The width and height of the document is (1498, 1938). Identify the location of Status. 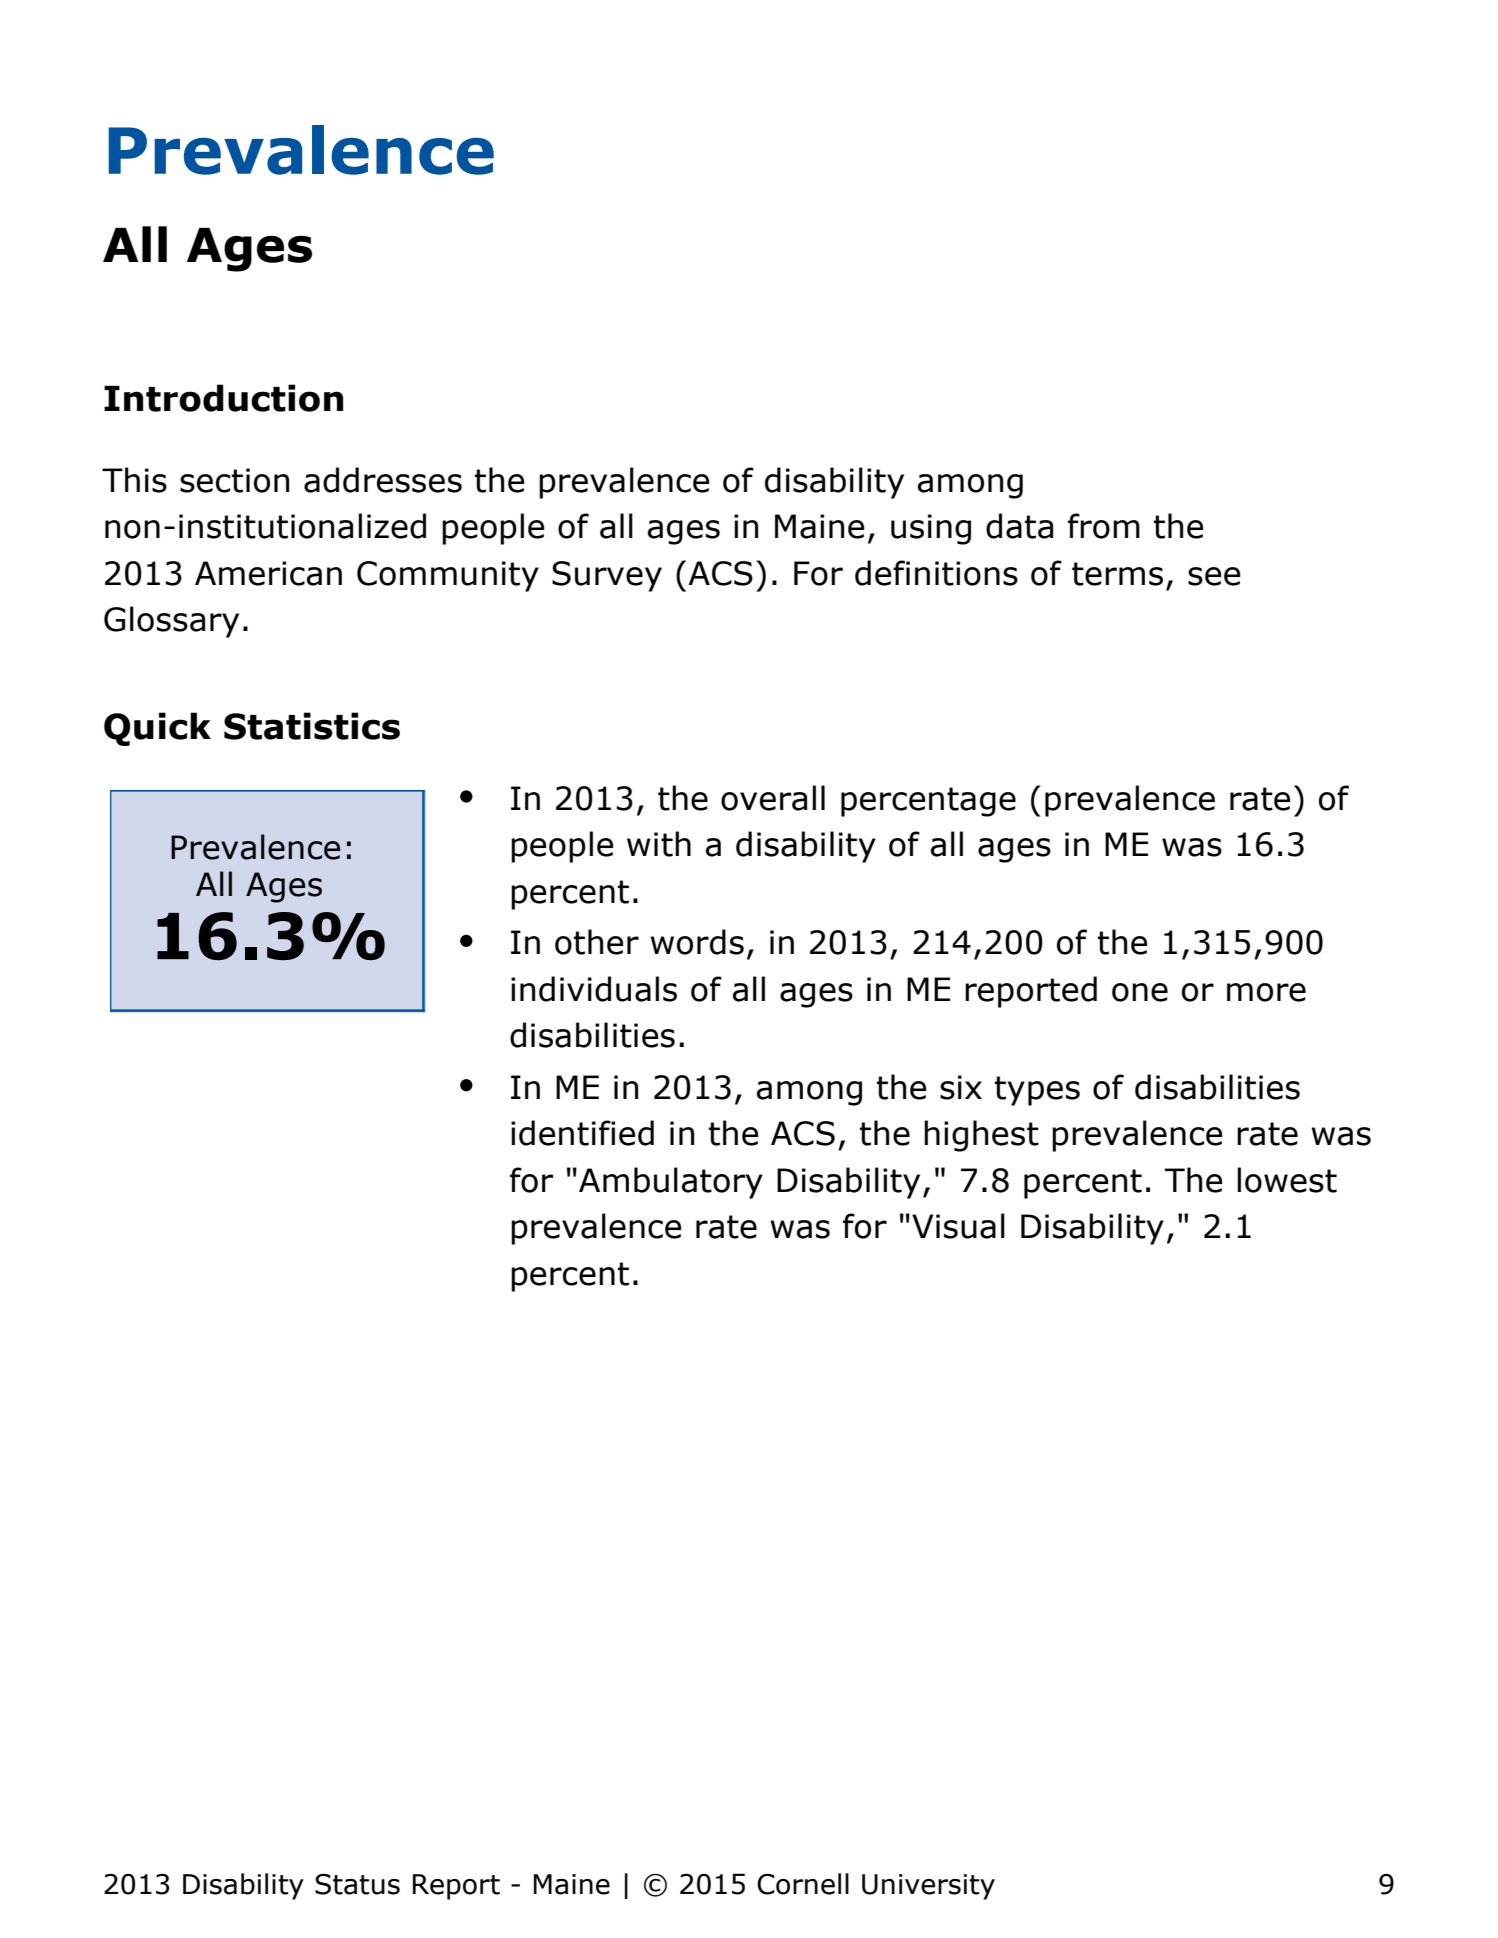
(357, 1884).
